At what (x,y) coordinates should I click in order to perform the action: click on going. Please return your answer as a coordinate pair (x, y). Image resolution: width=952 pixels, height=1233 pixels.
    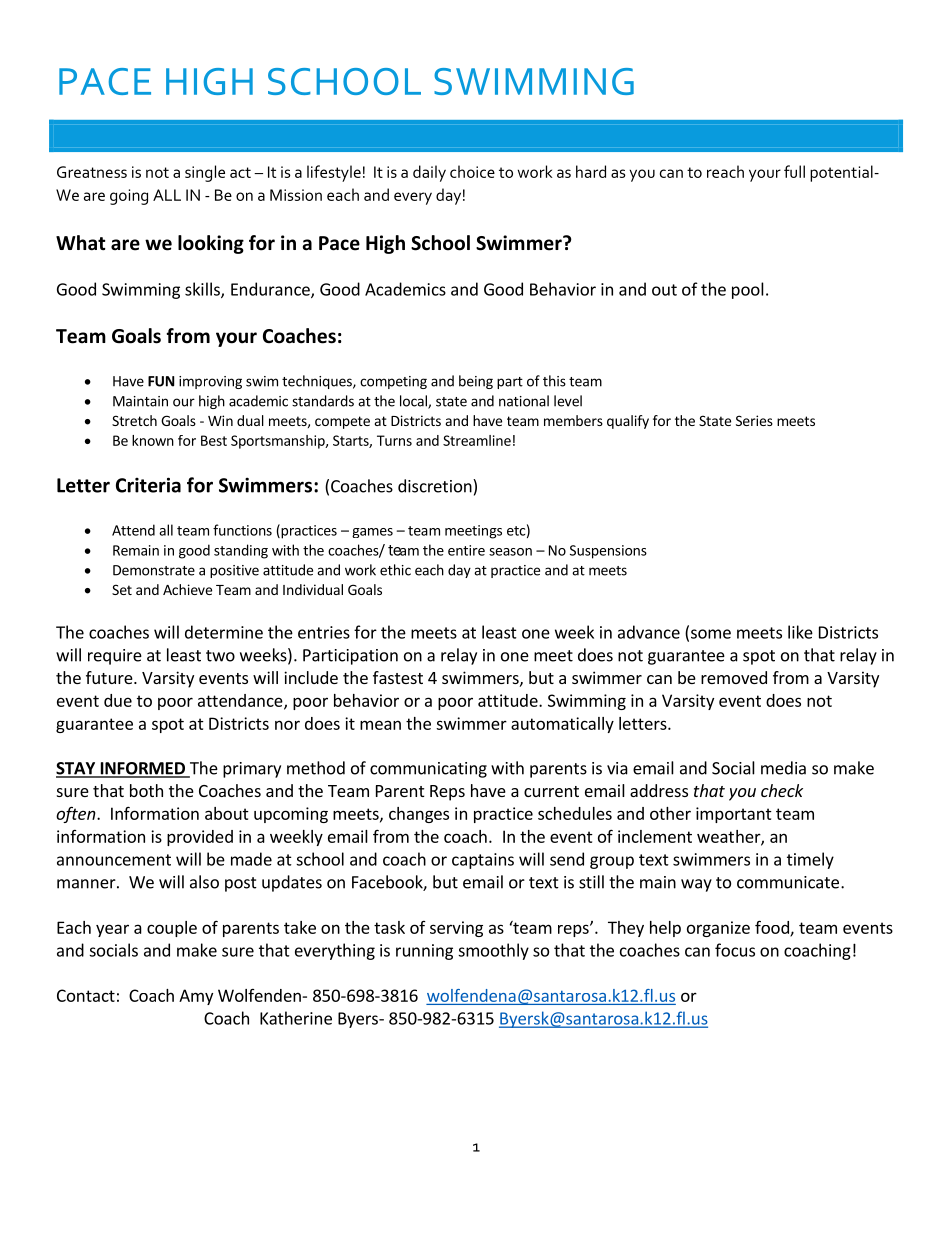
    Looking at the image, I should click on (129, 197).
